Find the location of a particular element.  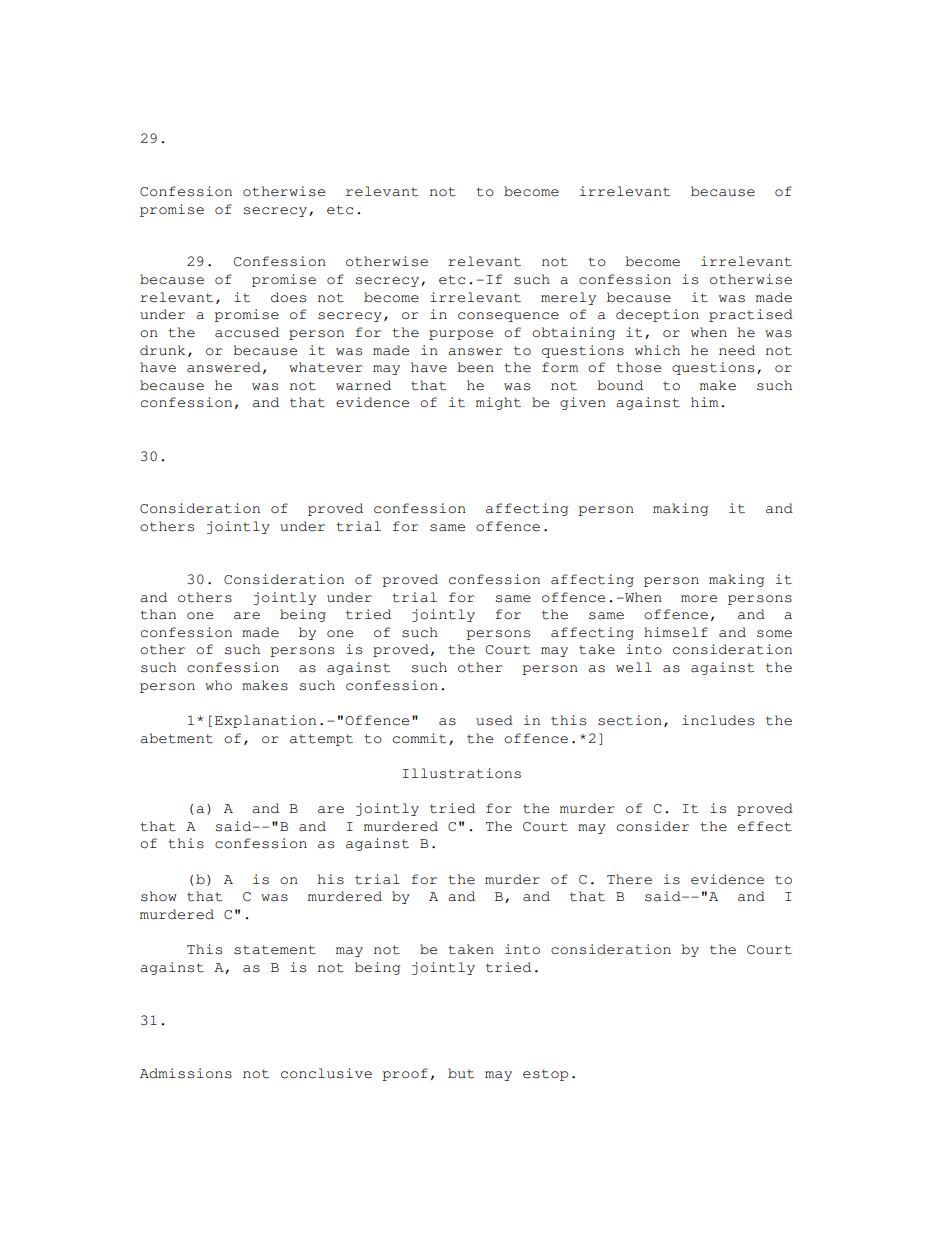

more is located at coordinates (699, 599).
